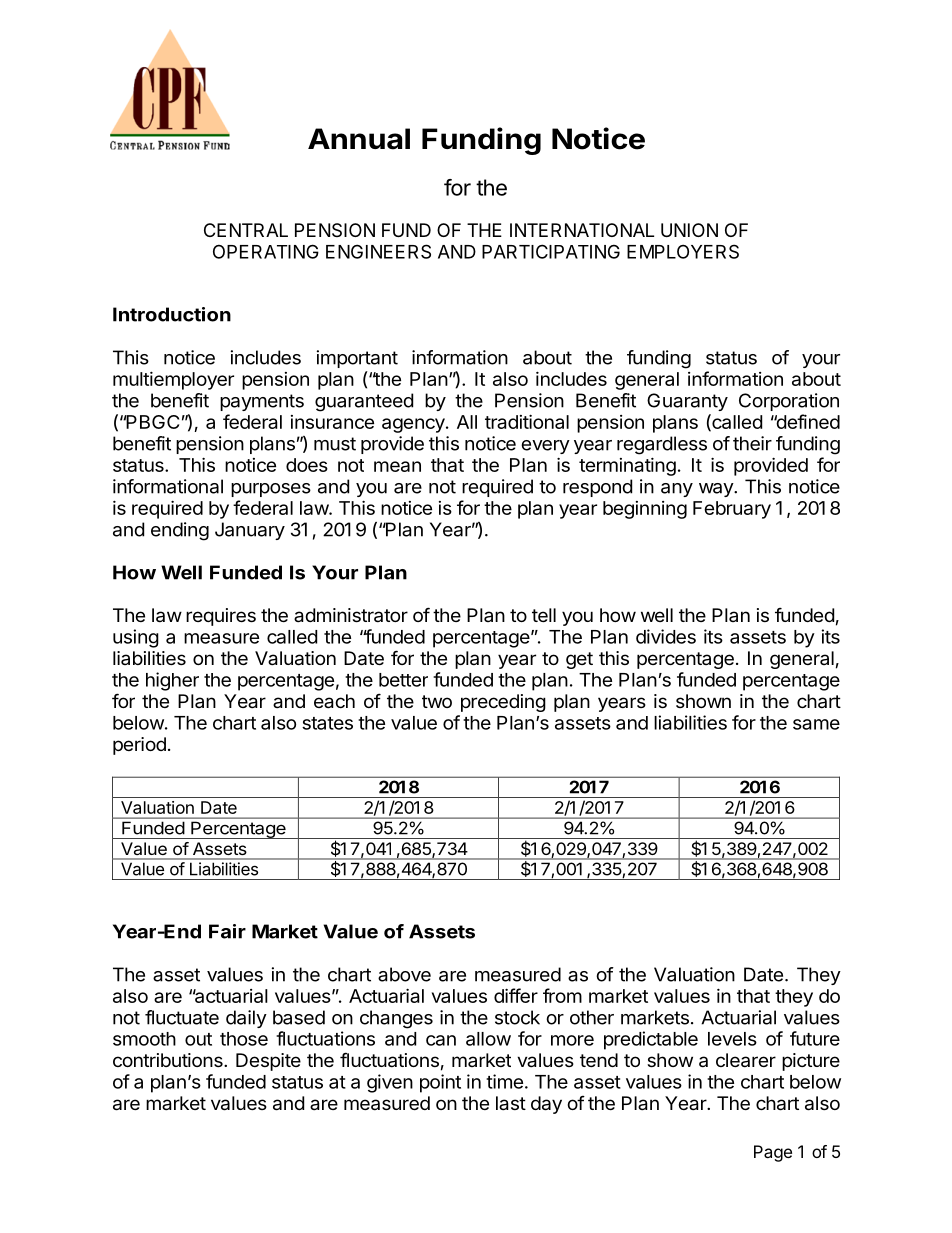 Image resolution: width=952 pixels, height=1233 pixels. I want to click on Fair, so click(227, 931).
